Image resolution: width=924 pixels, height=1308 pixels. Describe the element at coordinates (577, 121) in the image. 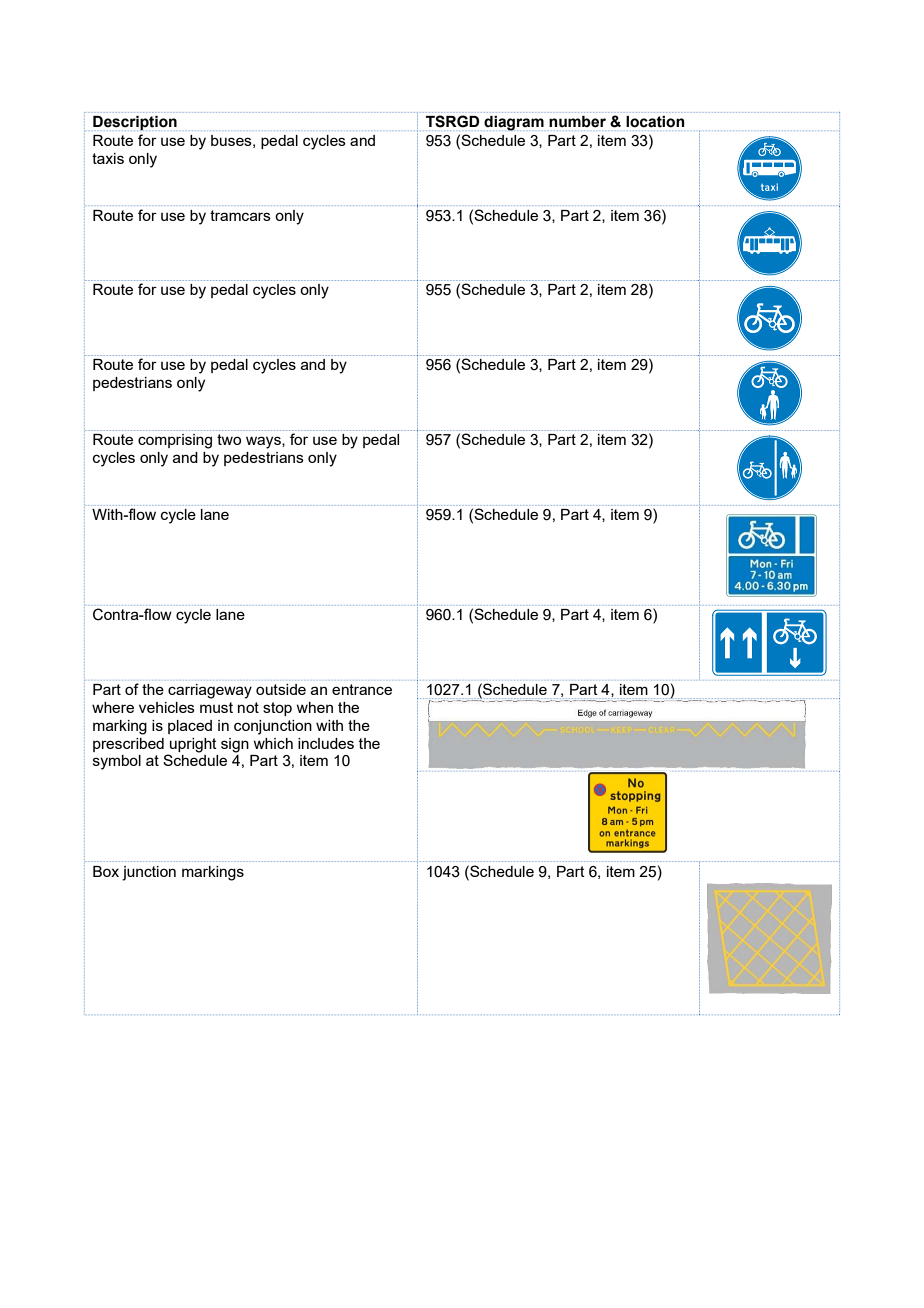

I see `number` at that location.
